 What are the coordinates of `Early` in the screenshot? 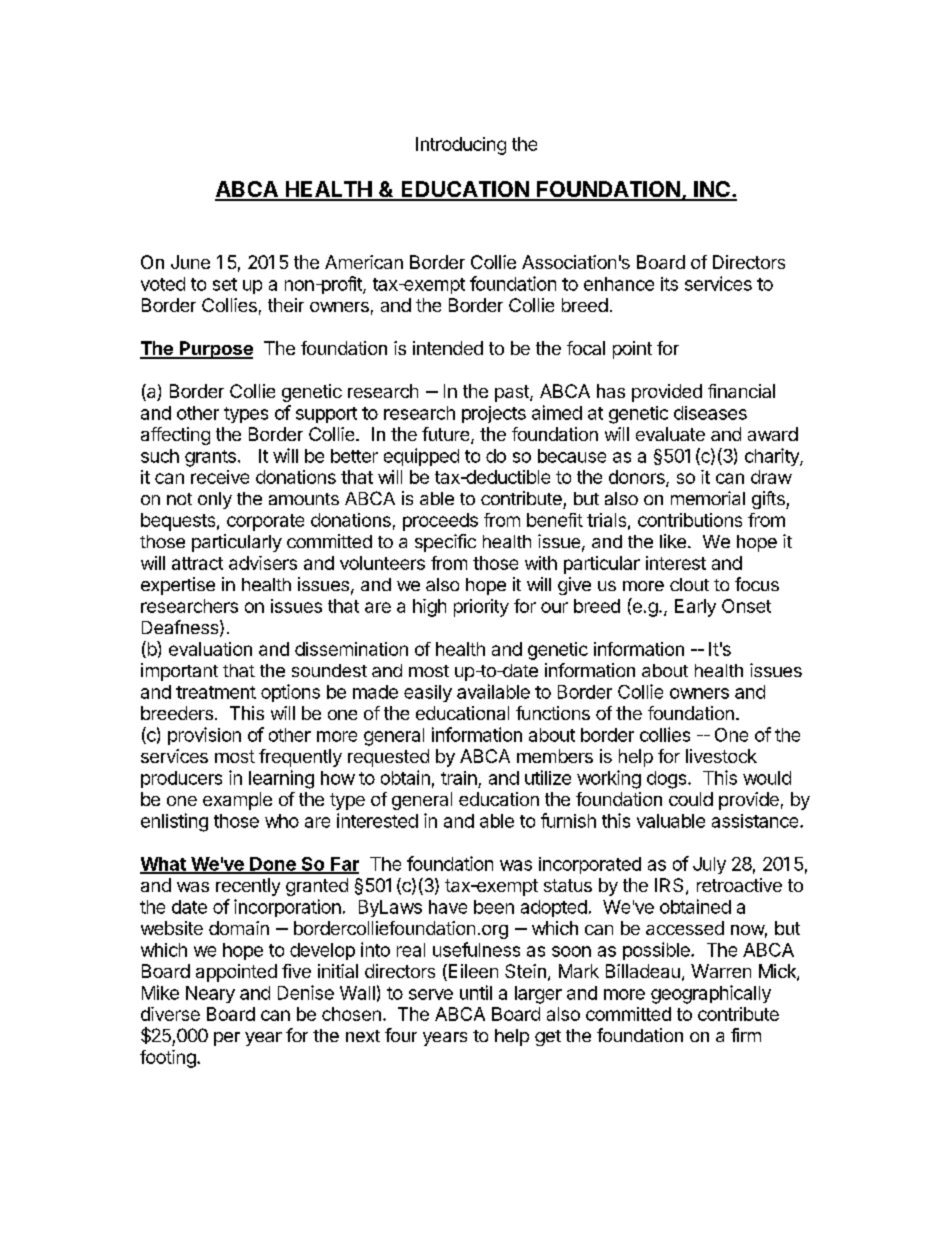 It's located at (695, 608).
